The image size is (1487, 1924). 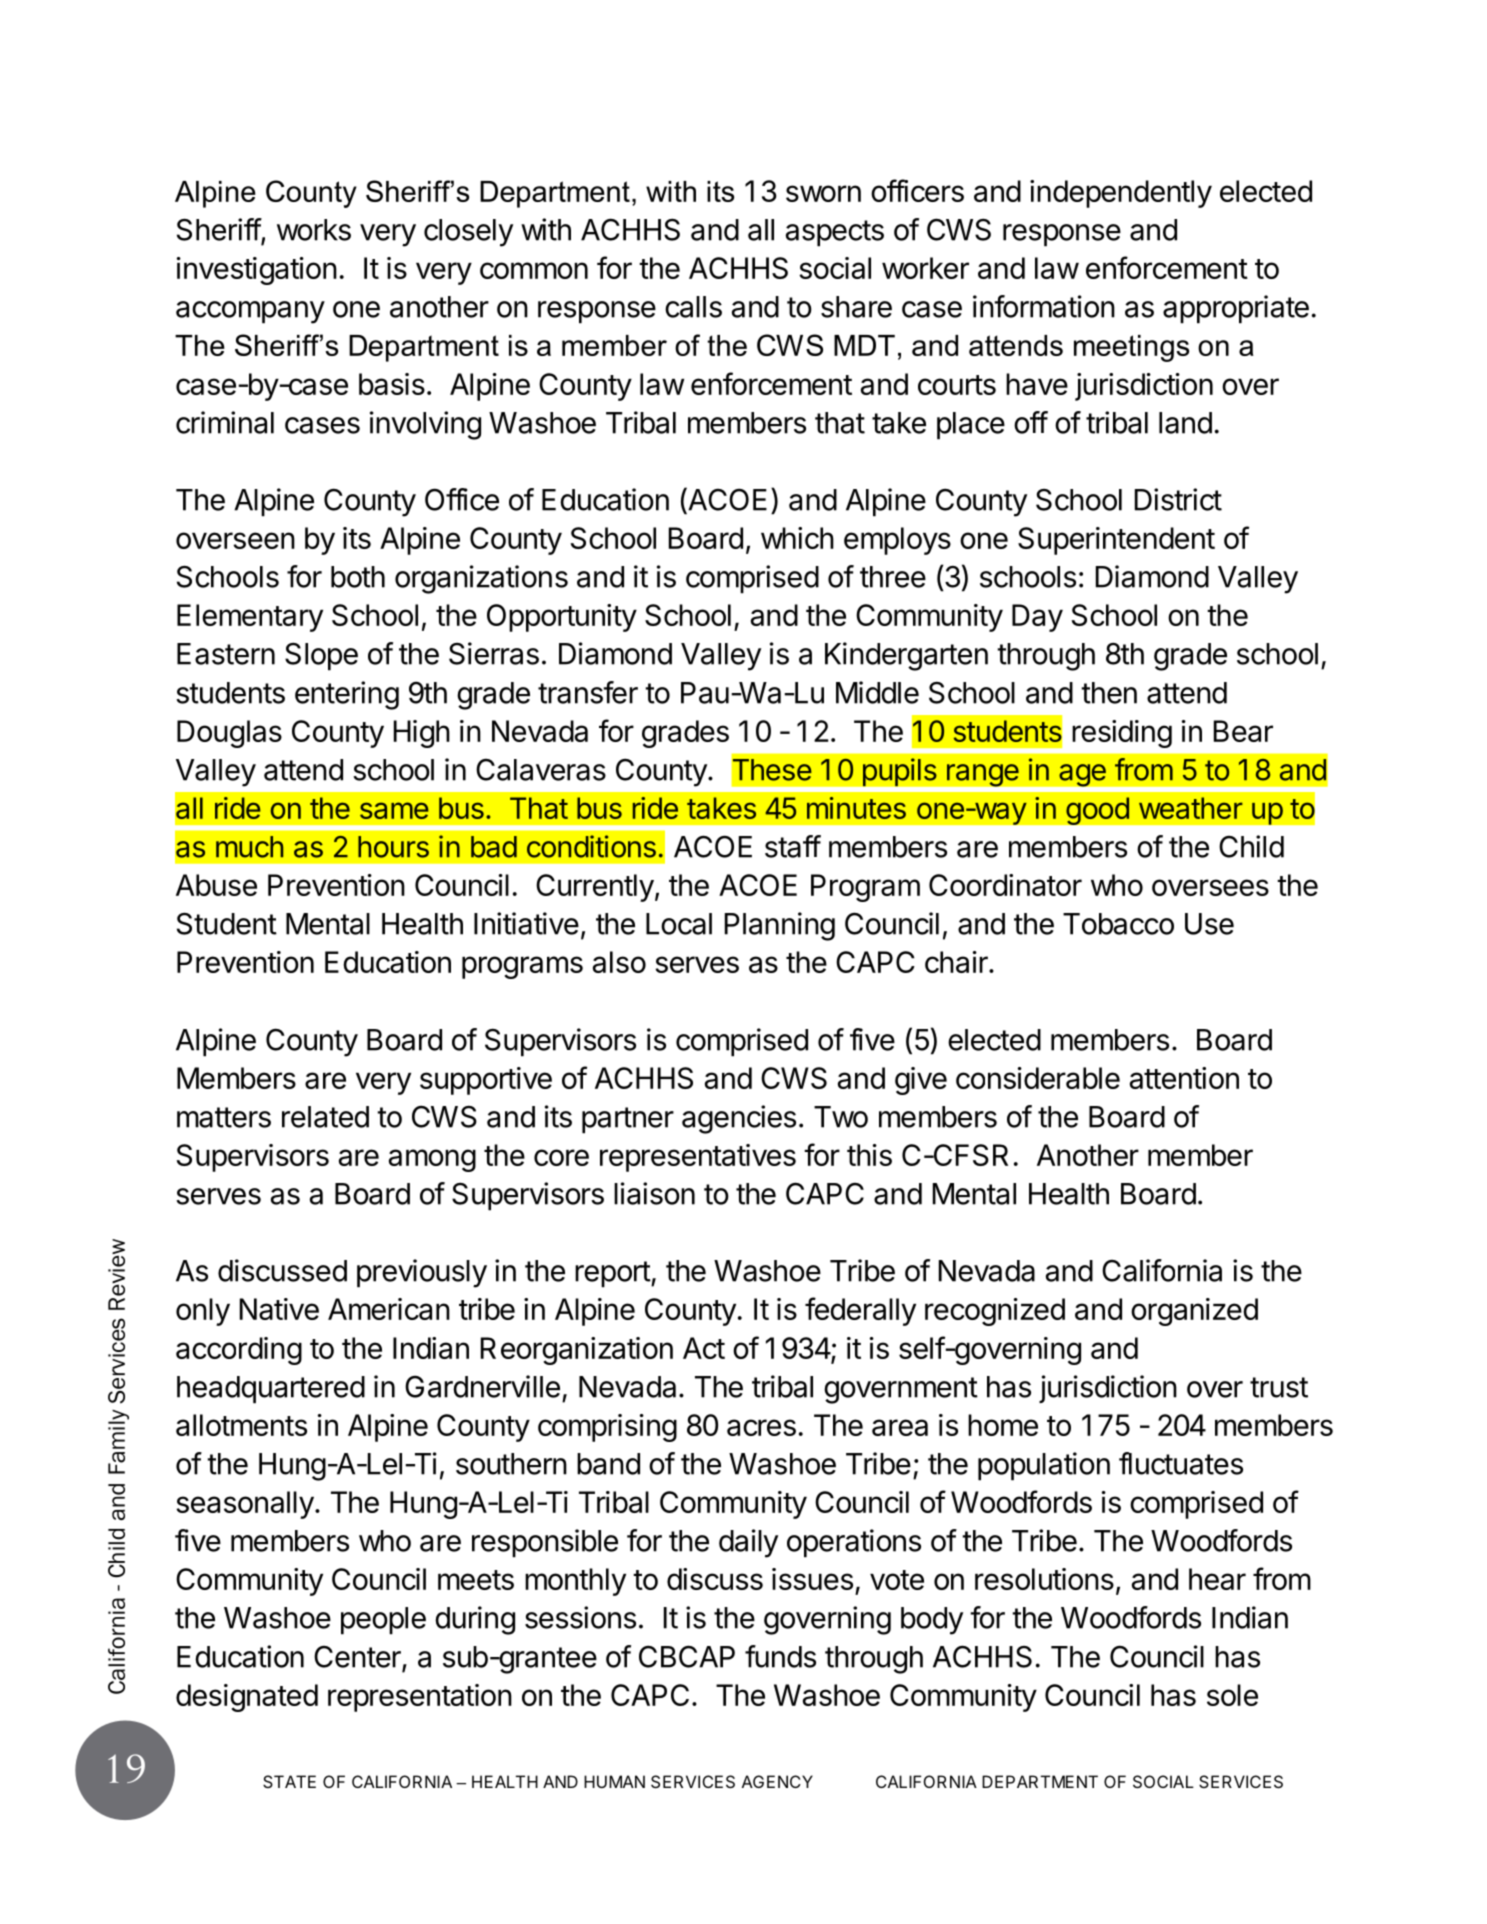 I want to click on Superintendent, so click(x=1116, y=541).
